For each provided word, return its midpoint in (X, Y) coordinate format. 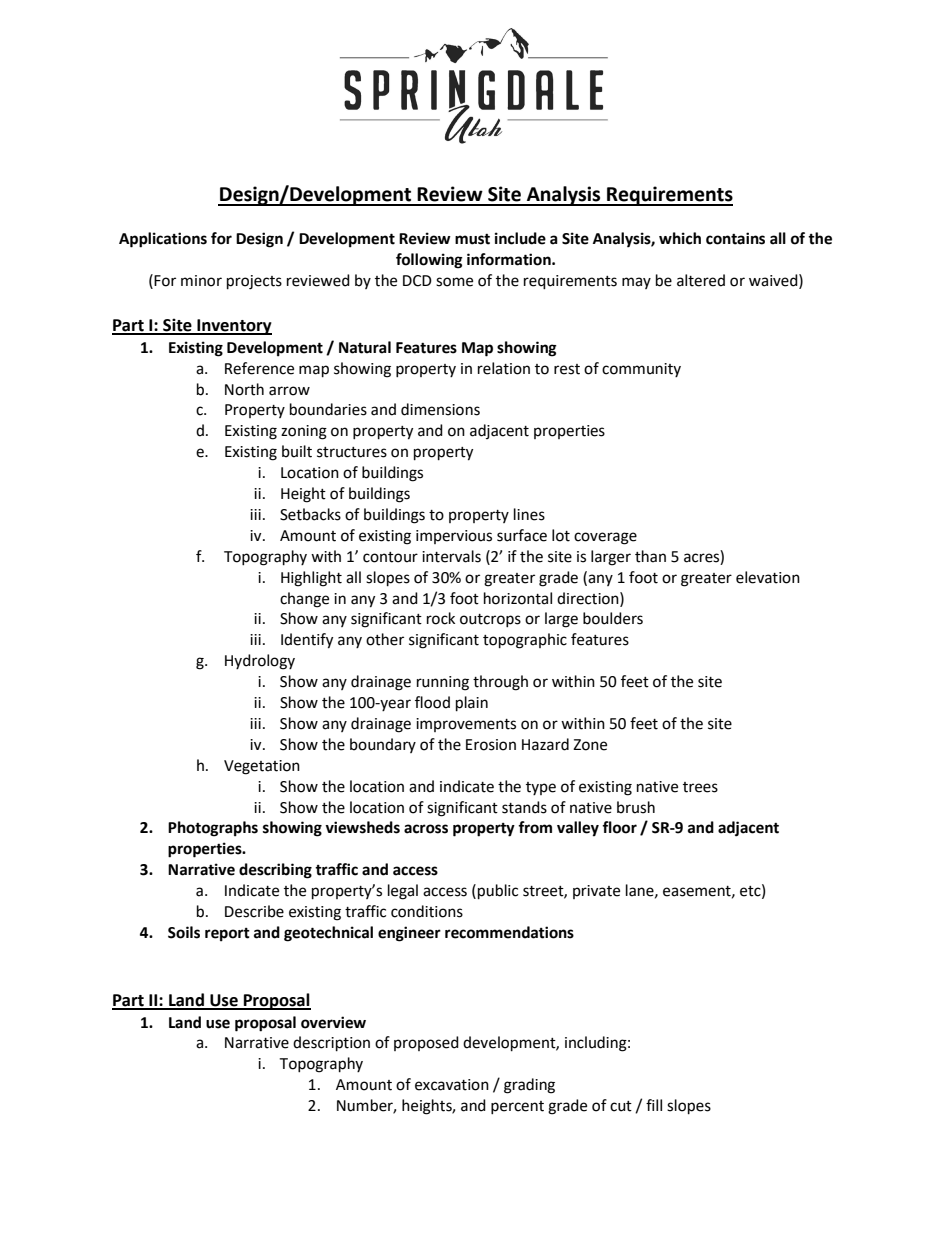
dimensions (440, 409)
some (454, 282)
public (498, 892)
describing (275, 871)
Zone (590, 745)
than (650, 556)
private (596, 892)
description (331, 1044)
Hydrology (260, 662)
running (443, 683)
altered (701, 280)
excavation (452, 1085)
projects (254, 282)
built (297, 451)
